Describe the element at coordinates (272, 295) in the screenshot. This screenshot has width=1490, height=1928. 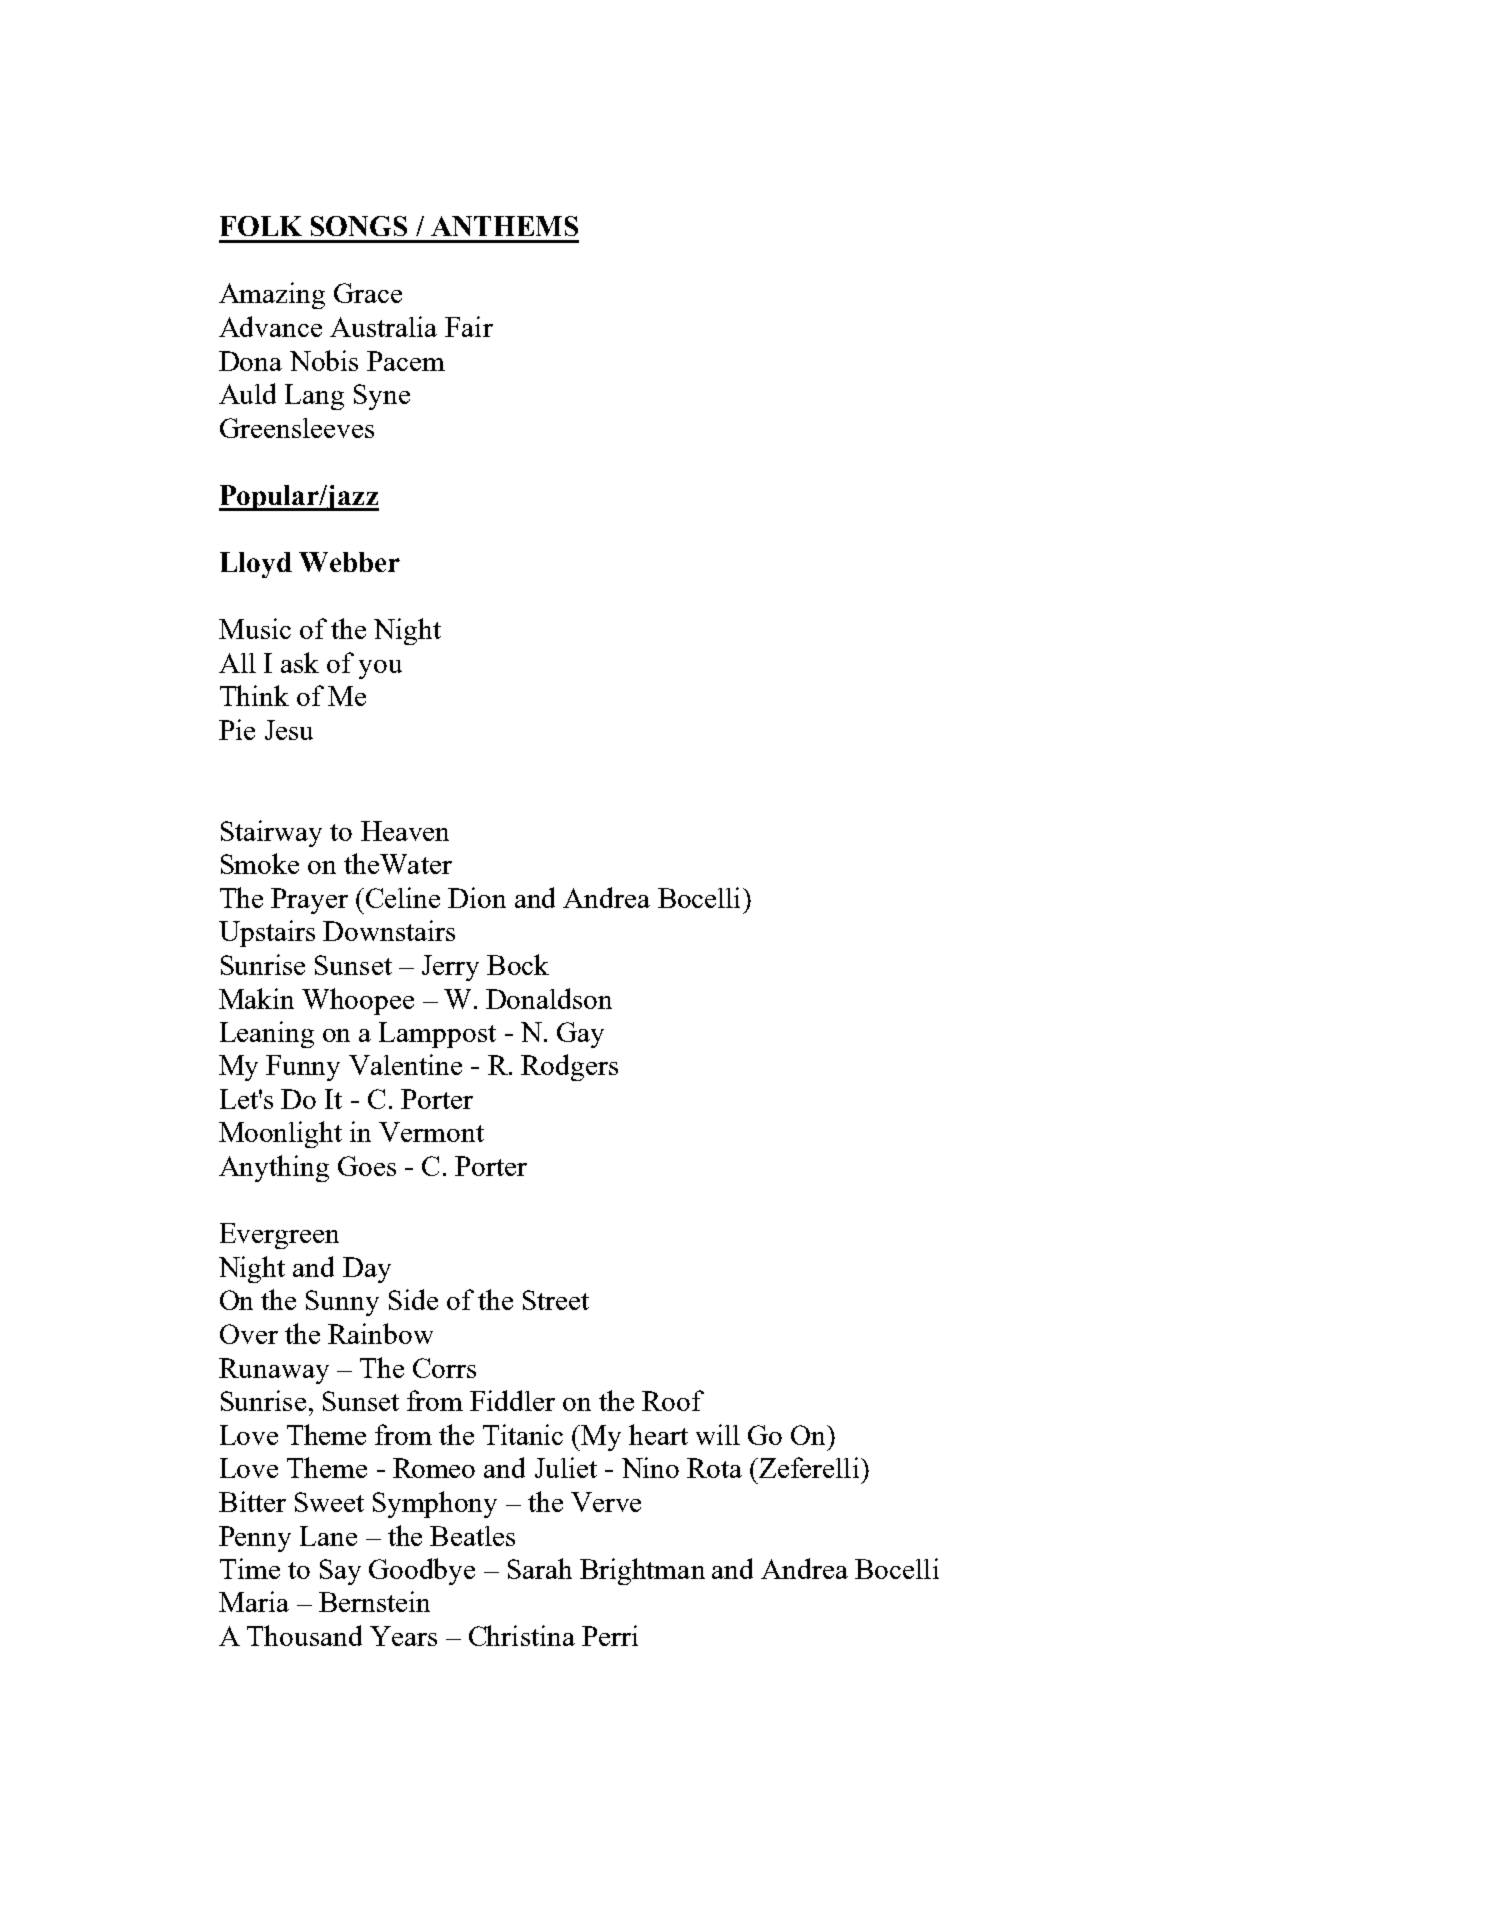
I see `Amazing` at that location.
